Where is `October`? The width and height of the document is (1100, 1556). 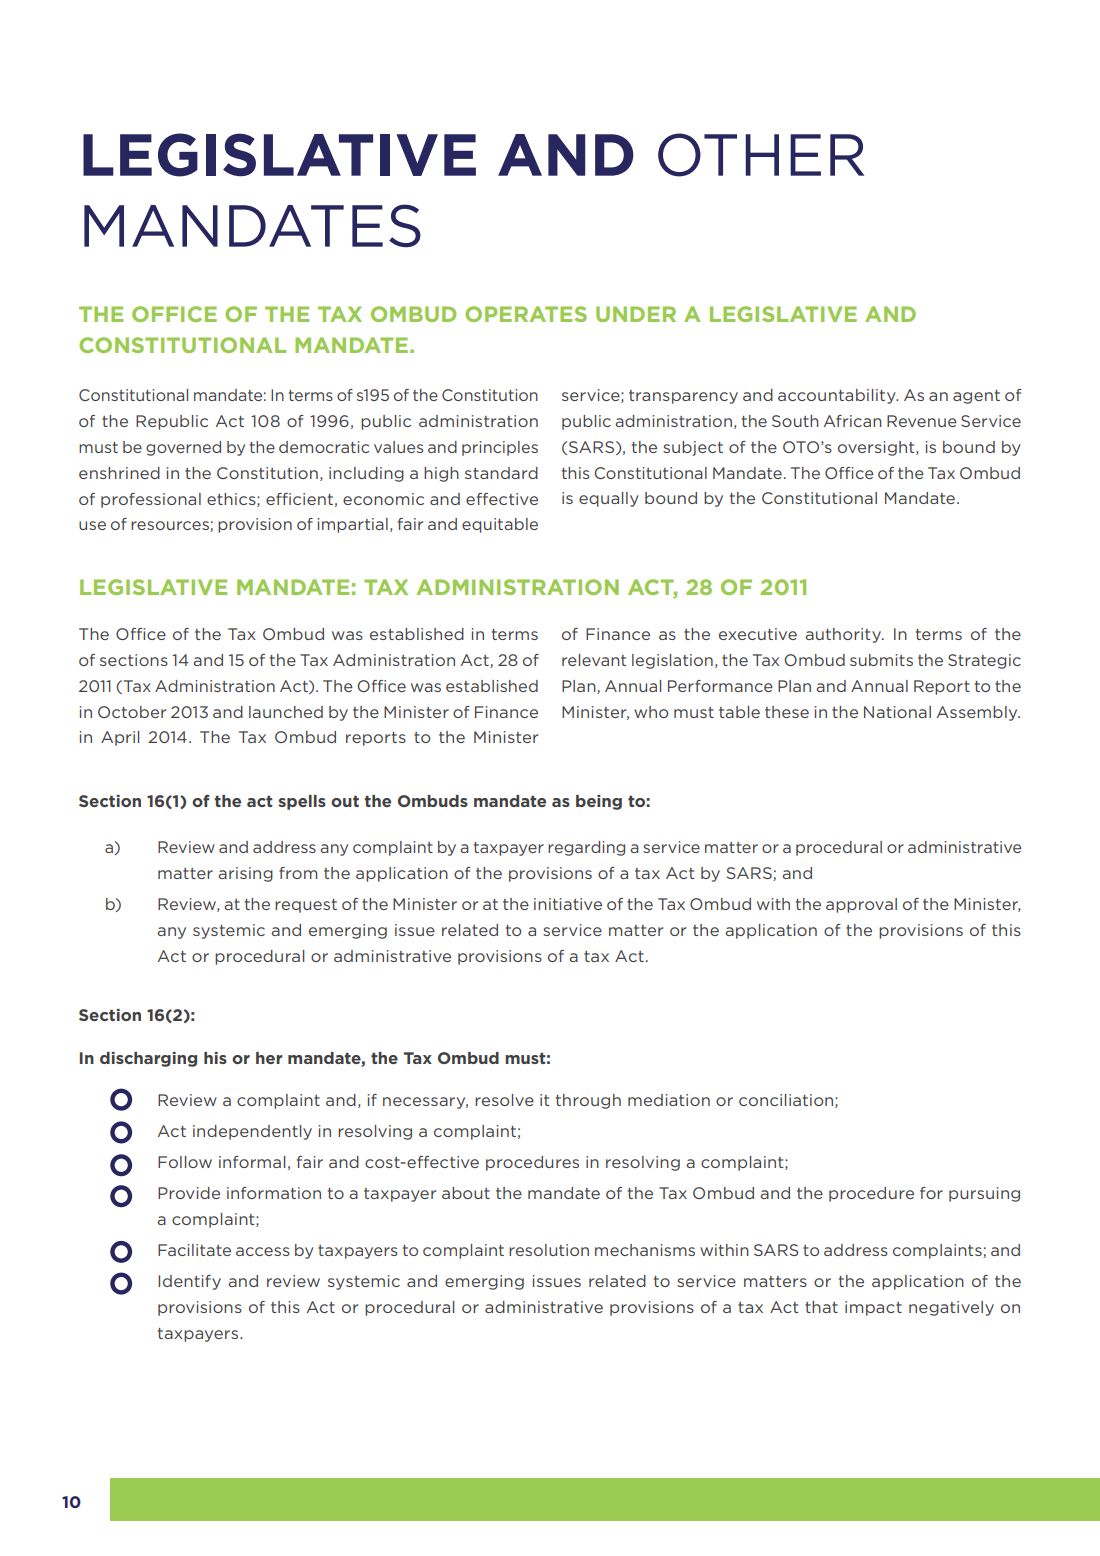 October is located at coordinates (132, 712).
